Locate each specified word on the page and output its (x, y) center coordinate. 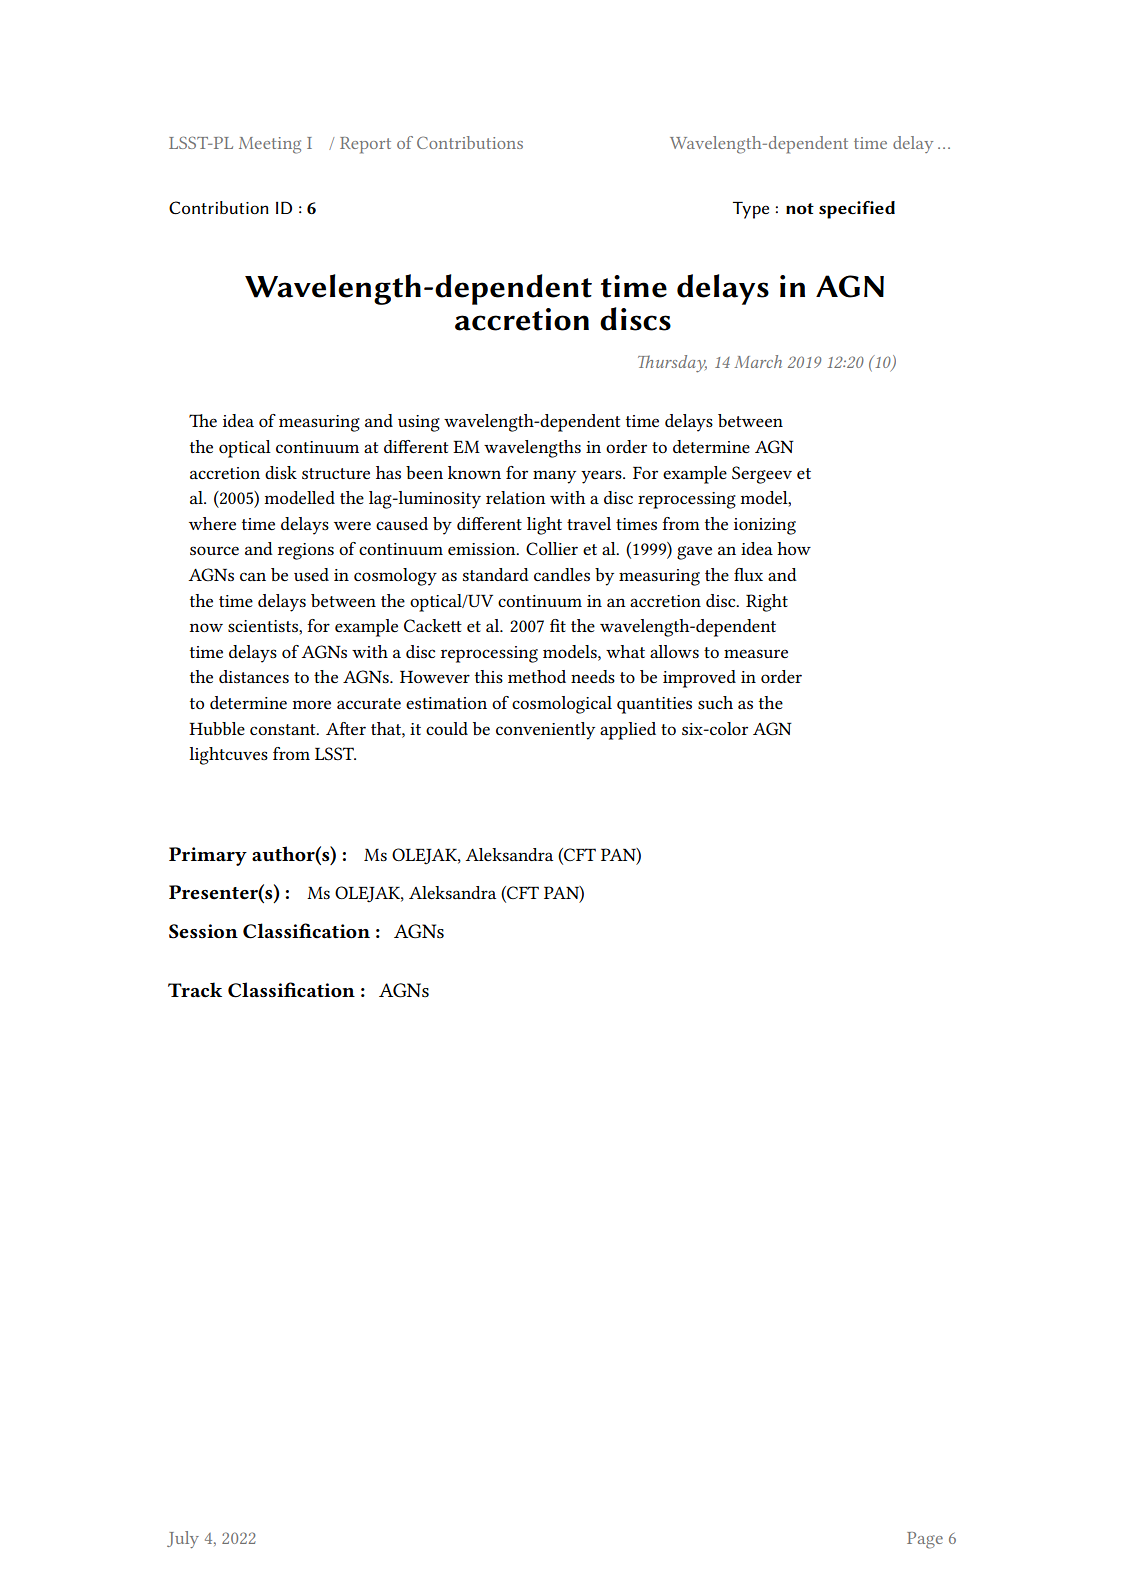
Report (365, 145)
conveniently (545, 731)
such (715, 702)
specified (857, 210)
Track (195, 990)
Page (925, 1540)
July (183, 1539)
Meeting (270, 145)
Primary (208, 856)
